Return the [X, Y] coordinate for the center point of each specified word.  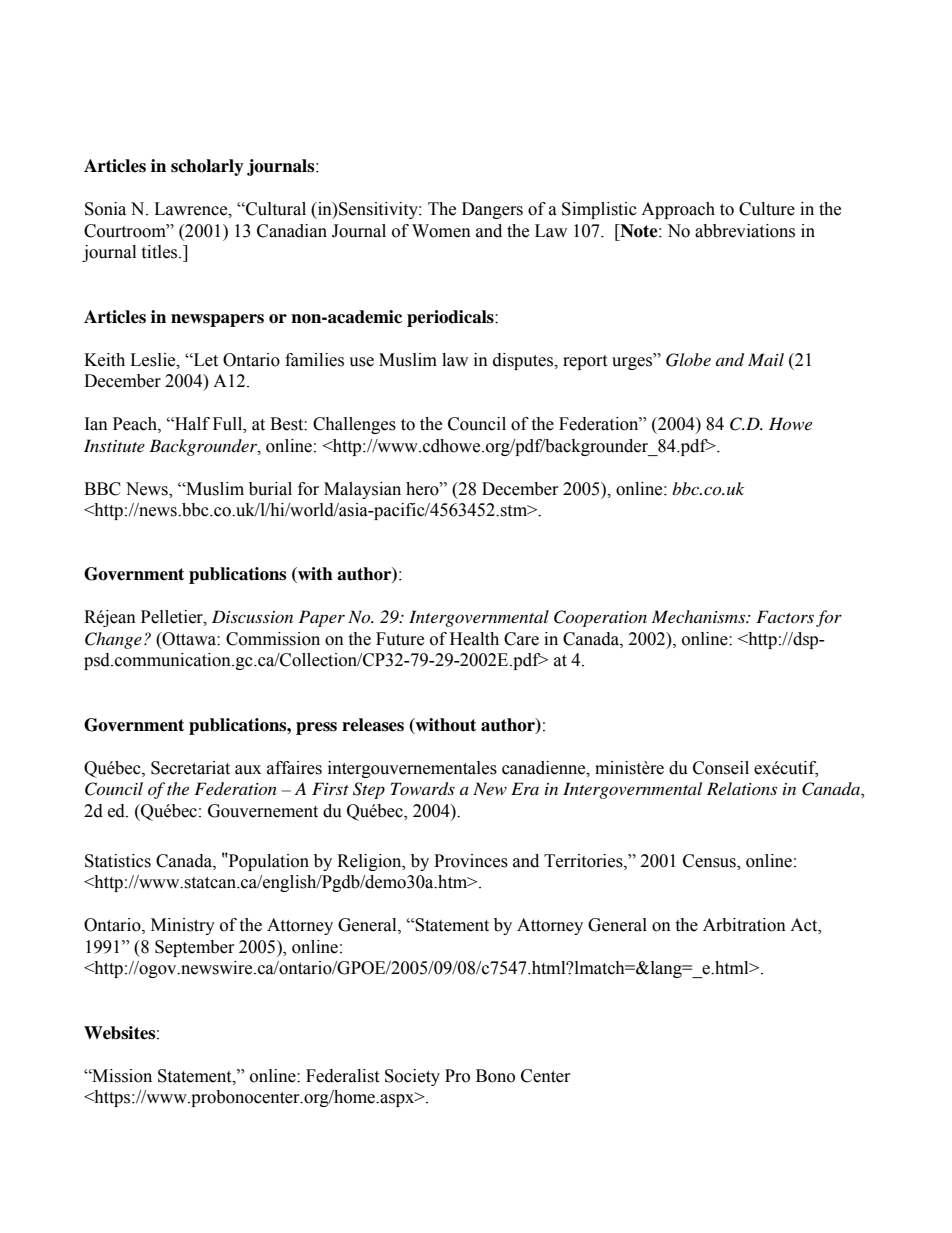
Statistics [118, 861]
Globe [688, 360]
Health [474, 639]
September [195, 948]
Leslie [154, 360]
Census [710, 862]
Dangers [492, 210]
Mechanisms [700, 616]
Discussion [252, 616]
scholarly [207, 167]
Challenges [354, 425]
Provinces [471, 861]
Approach [678, 210]
